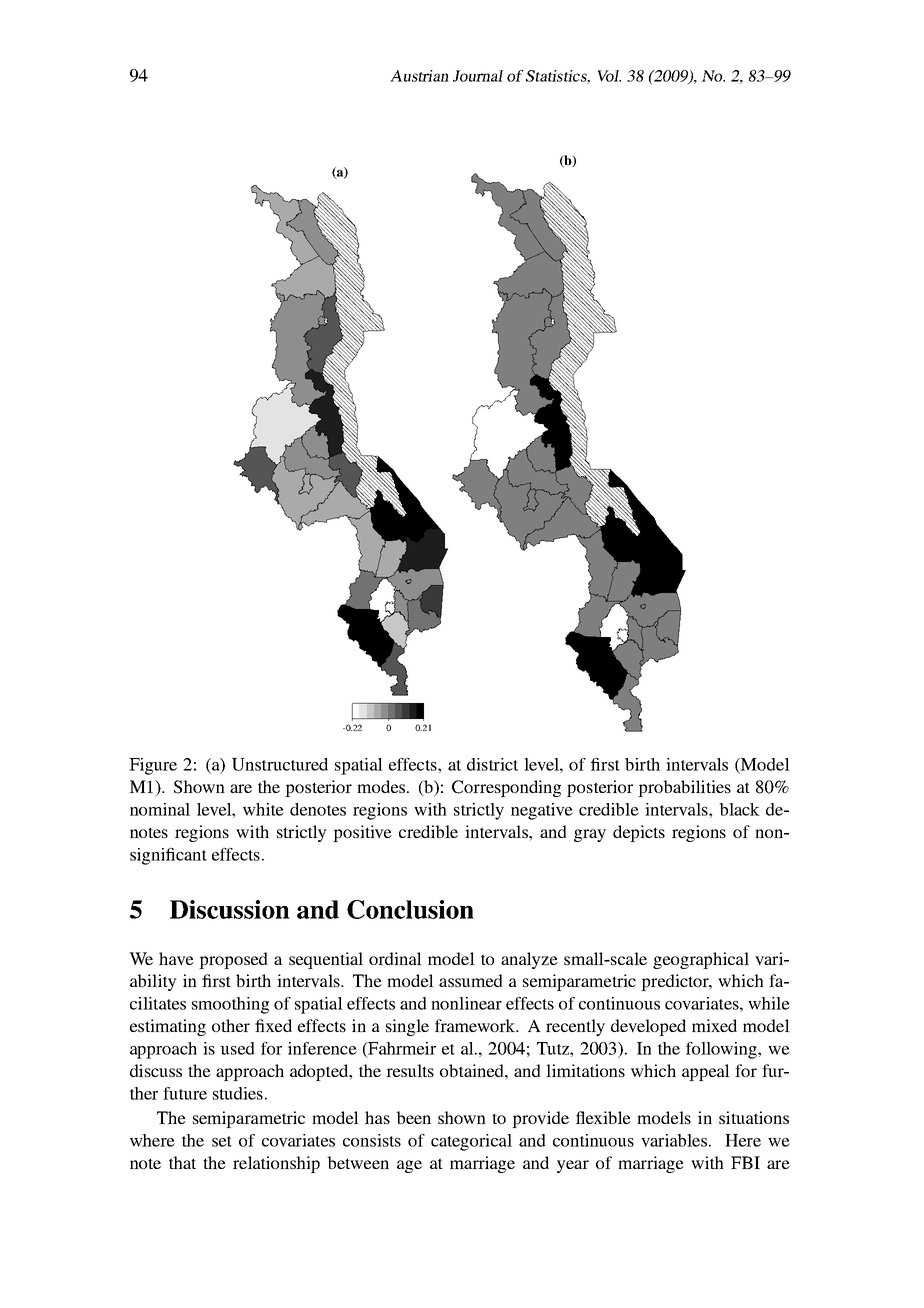 The image size is (924, 1308). What do you see at coordinates (222, 1141) in the screenshot?
I see `set` at bounding box center [222, 1141].
